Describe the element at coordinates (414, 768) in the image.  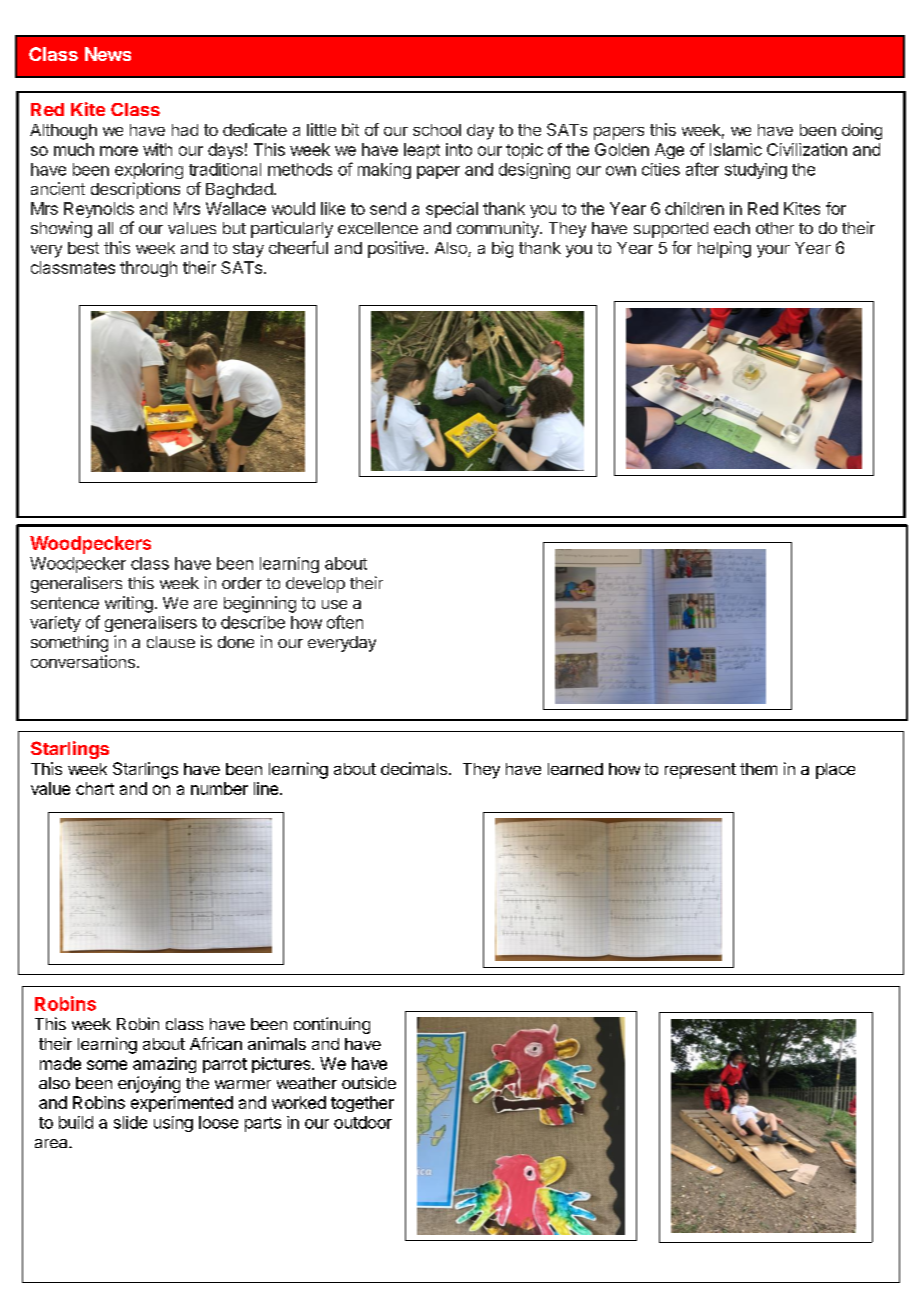
I see `decimals` at that location.
